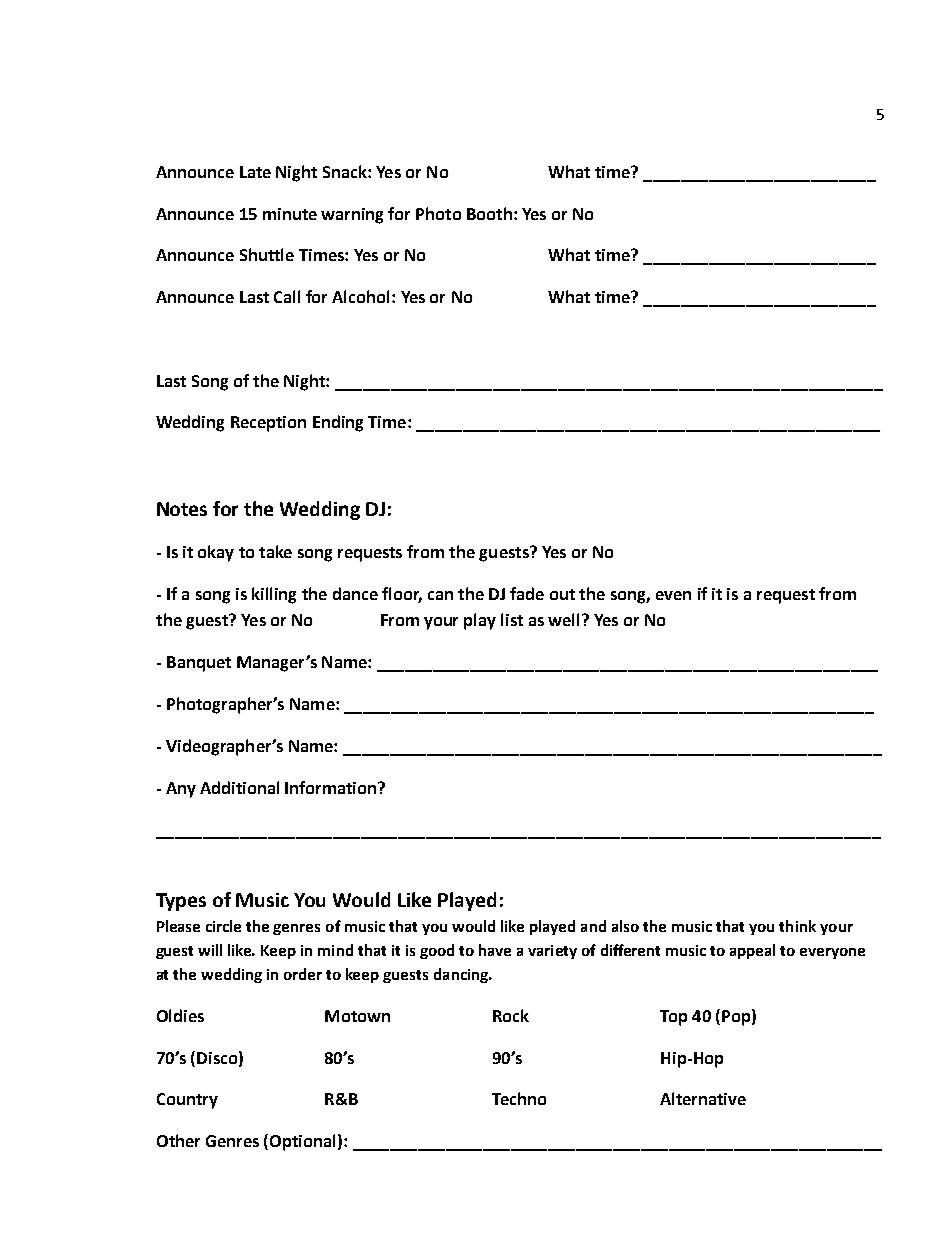  I want to click on take, so click(275, 551).
